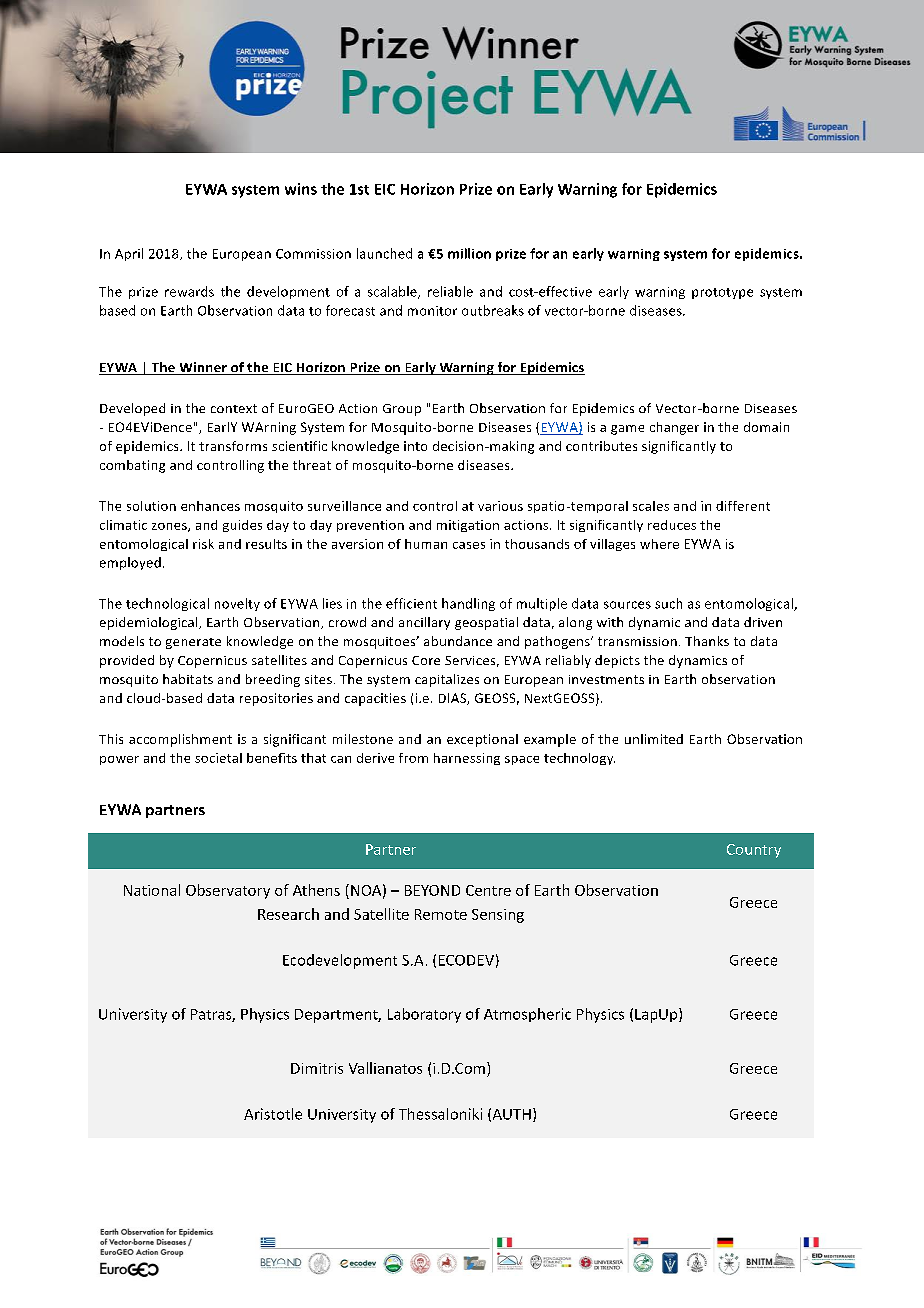 The height and width of the screenshot is (1308, 924). What do you see at coordinates (426, 660) in the screenshot?
I see `Core` at bounding box center [426, 660].
